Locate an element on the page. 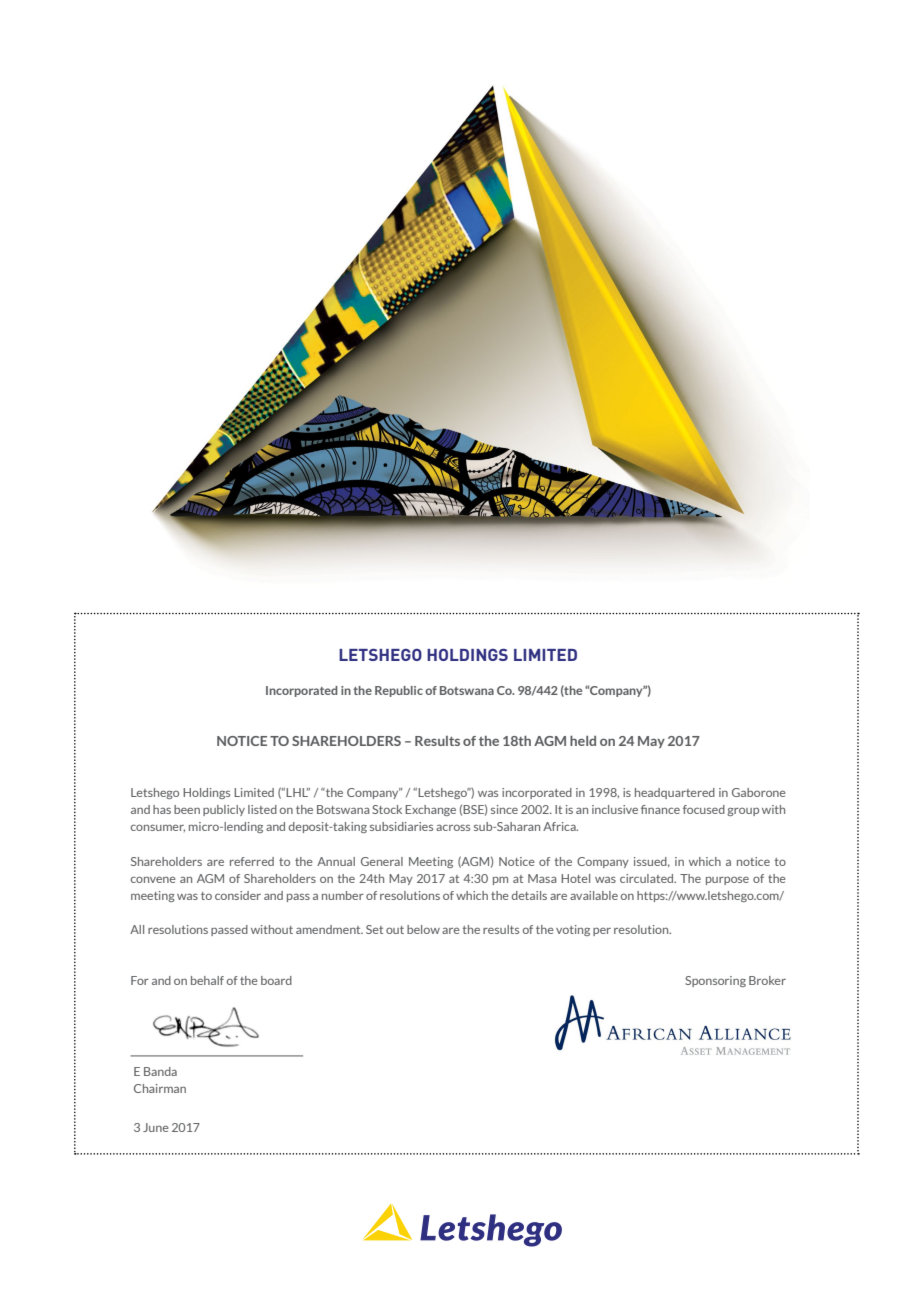  held is located at coordinates (583, 740).
